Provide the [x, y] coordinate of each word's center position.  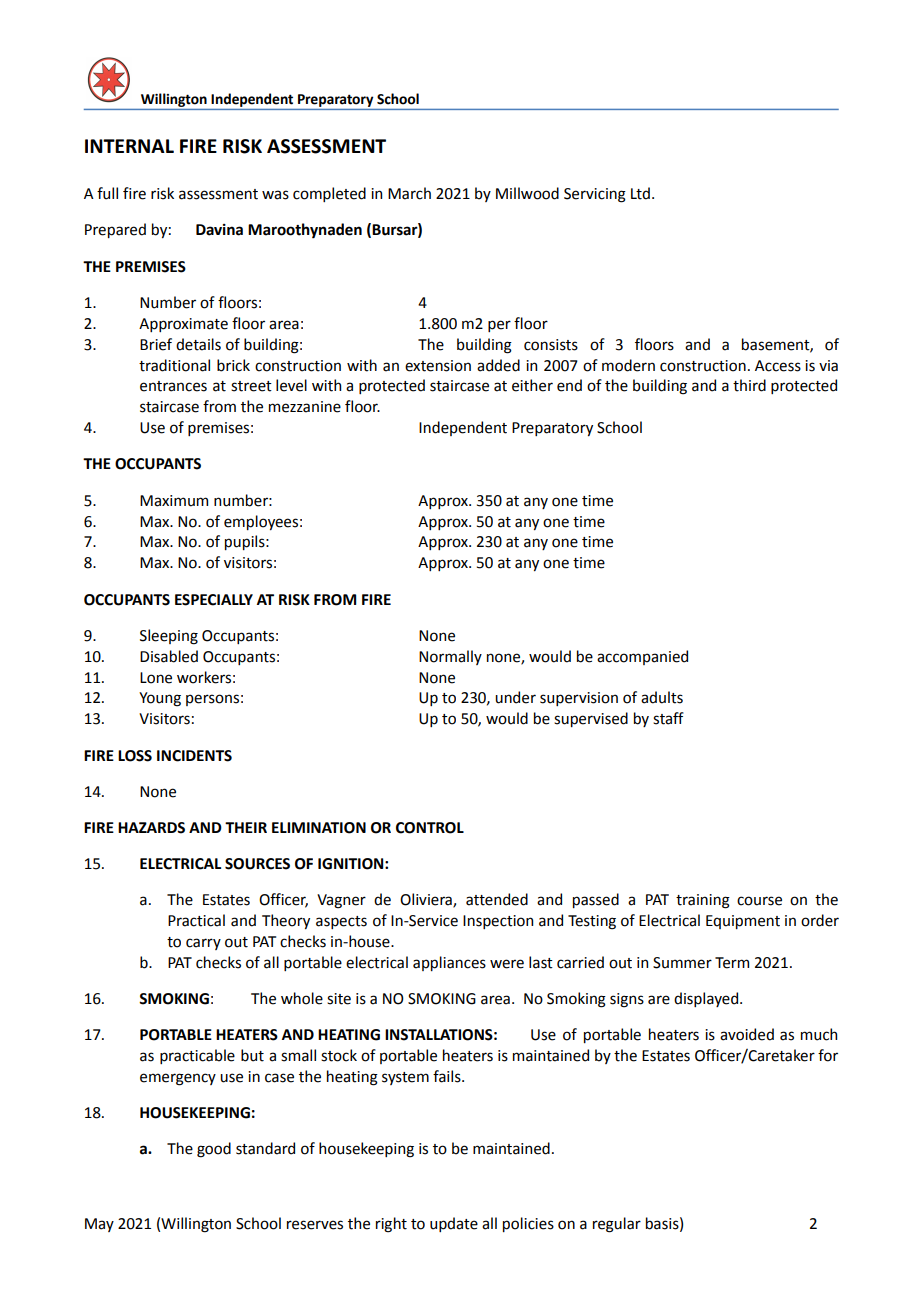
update [454, 1224]
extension [438, 366]
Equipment [743, 922]
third [749, 385]
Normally [450, 657]
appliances [449, 963]
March [409, 193]
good [214, 1150]
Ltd [640, 193]
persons [212, 700]
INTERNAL [129, 146]
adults [662, 697]
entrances [173, 386]
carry [203, 944]
